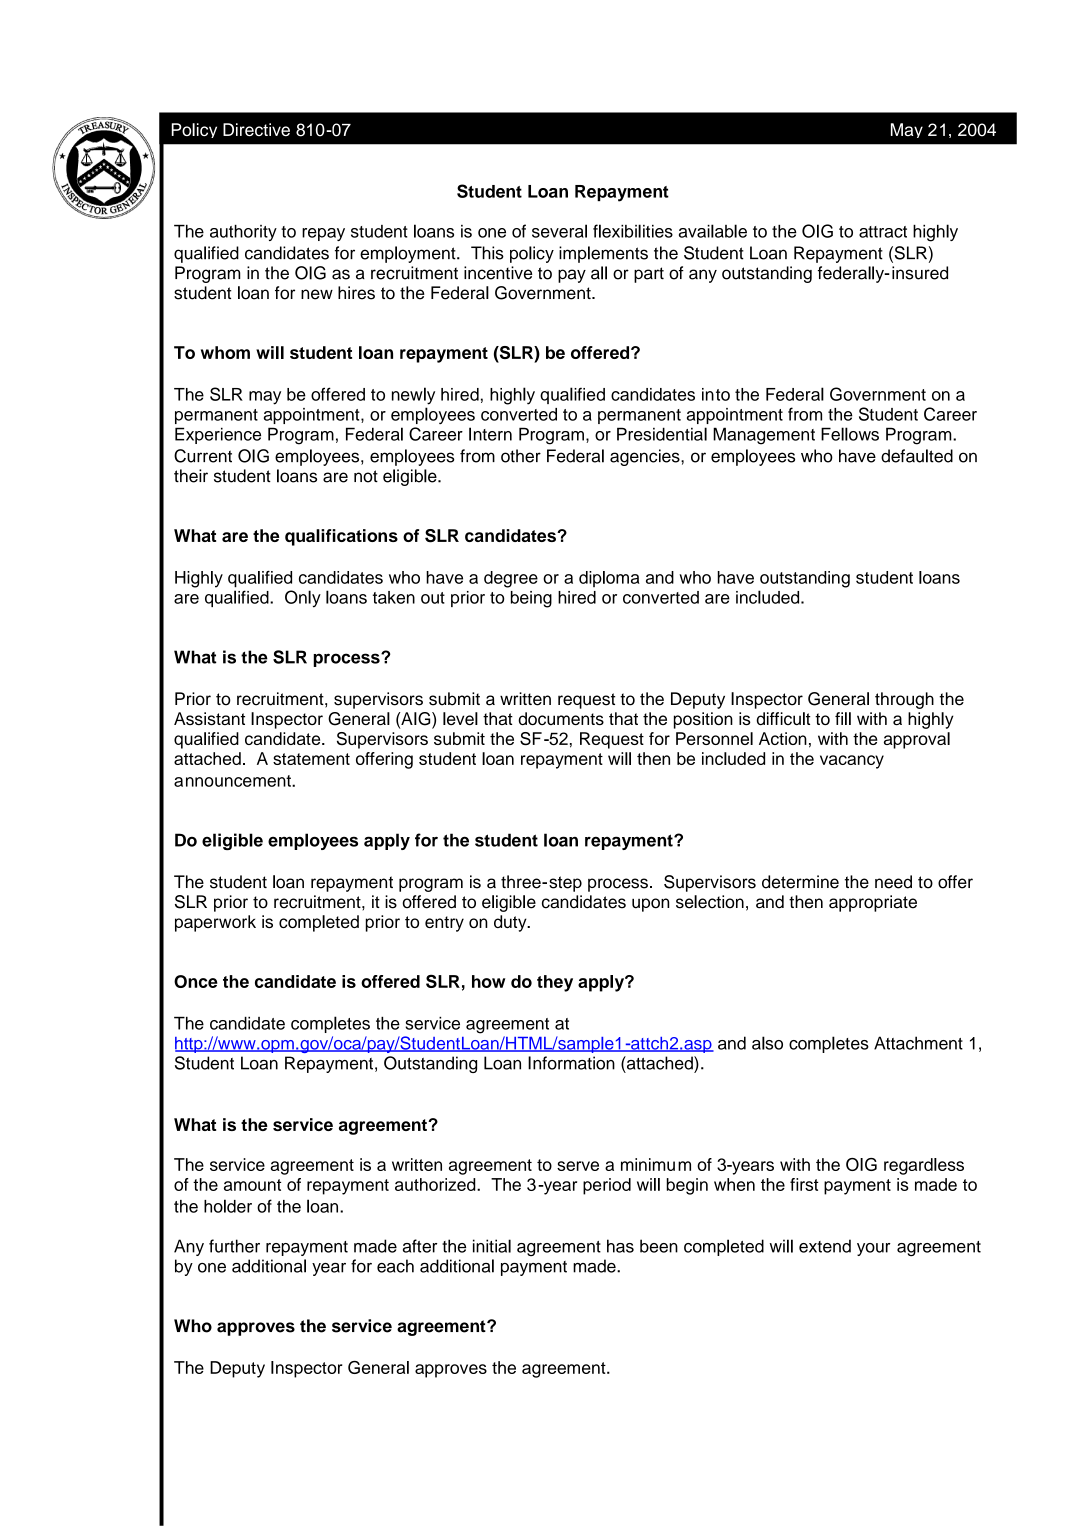  Describe the element at coordinates (209, 719) in the screenshot. I see `Assistant` at that location.
